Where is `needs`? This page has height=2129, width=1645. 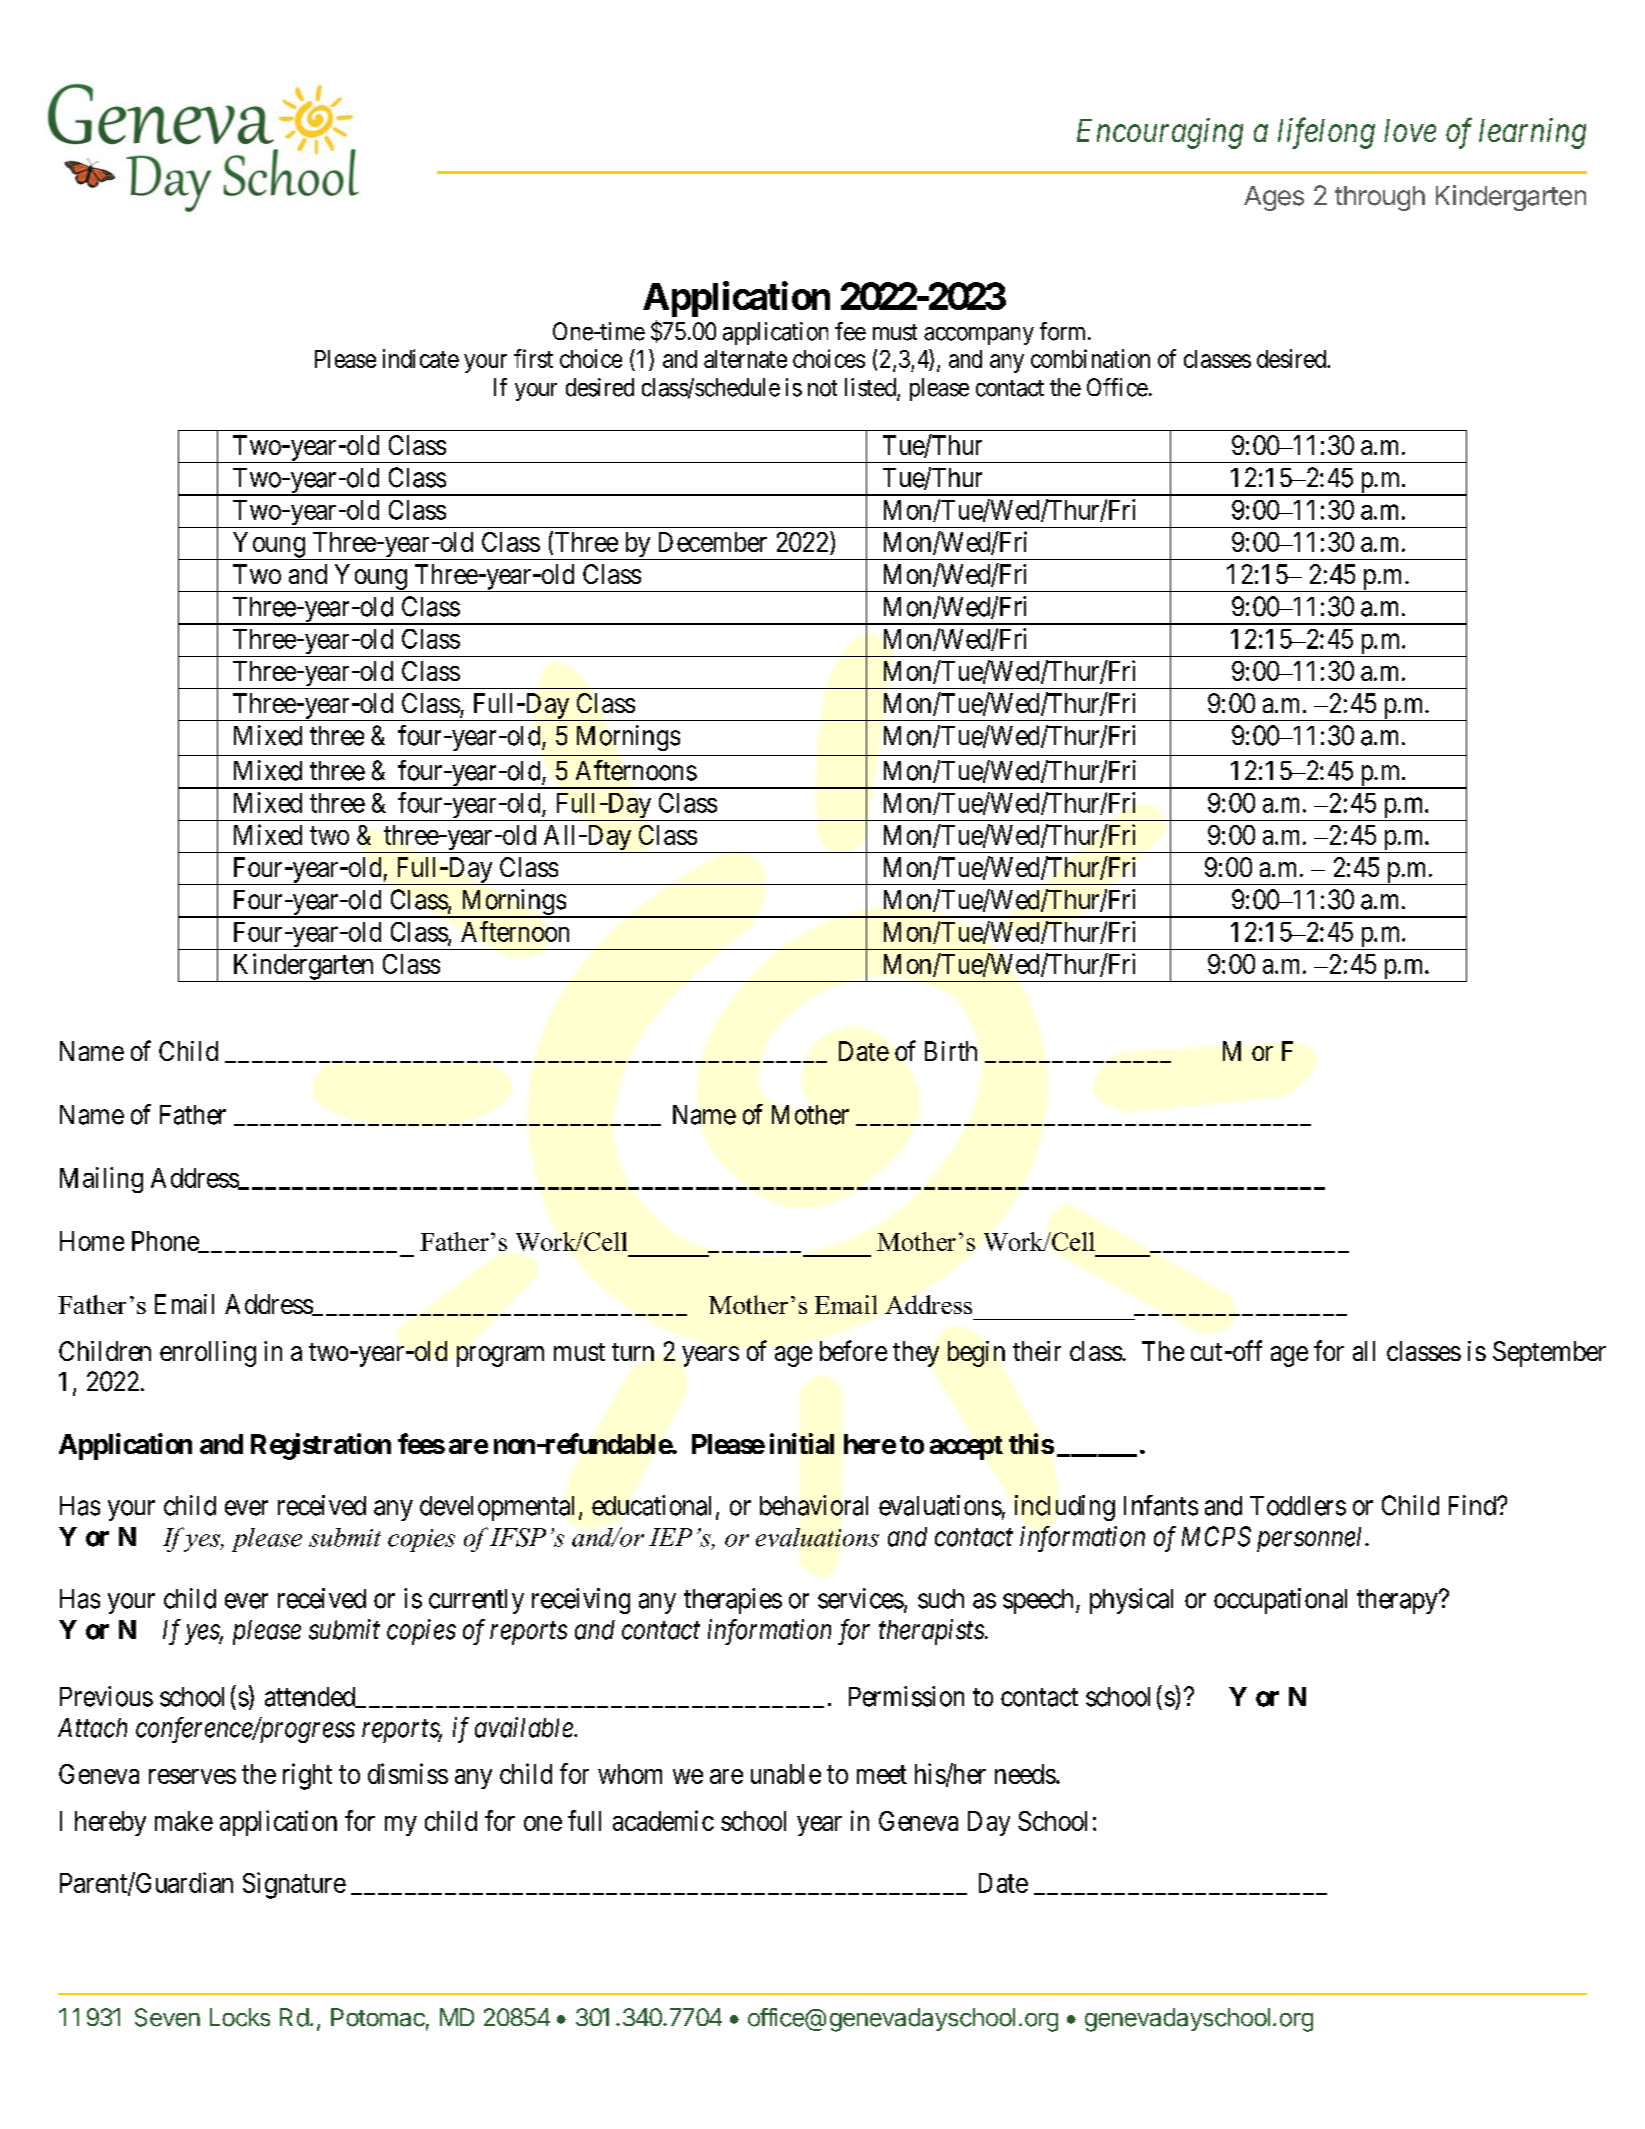 needs is located at coordinates (1025, 1774).
